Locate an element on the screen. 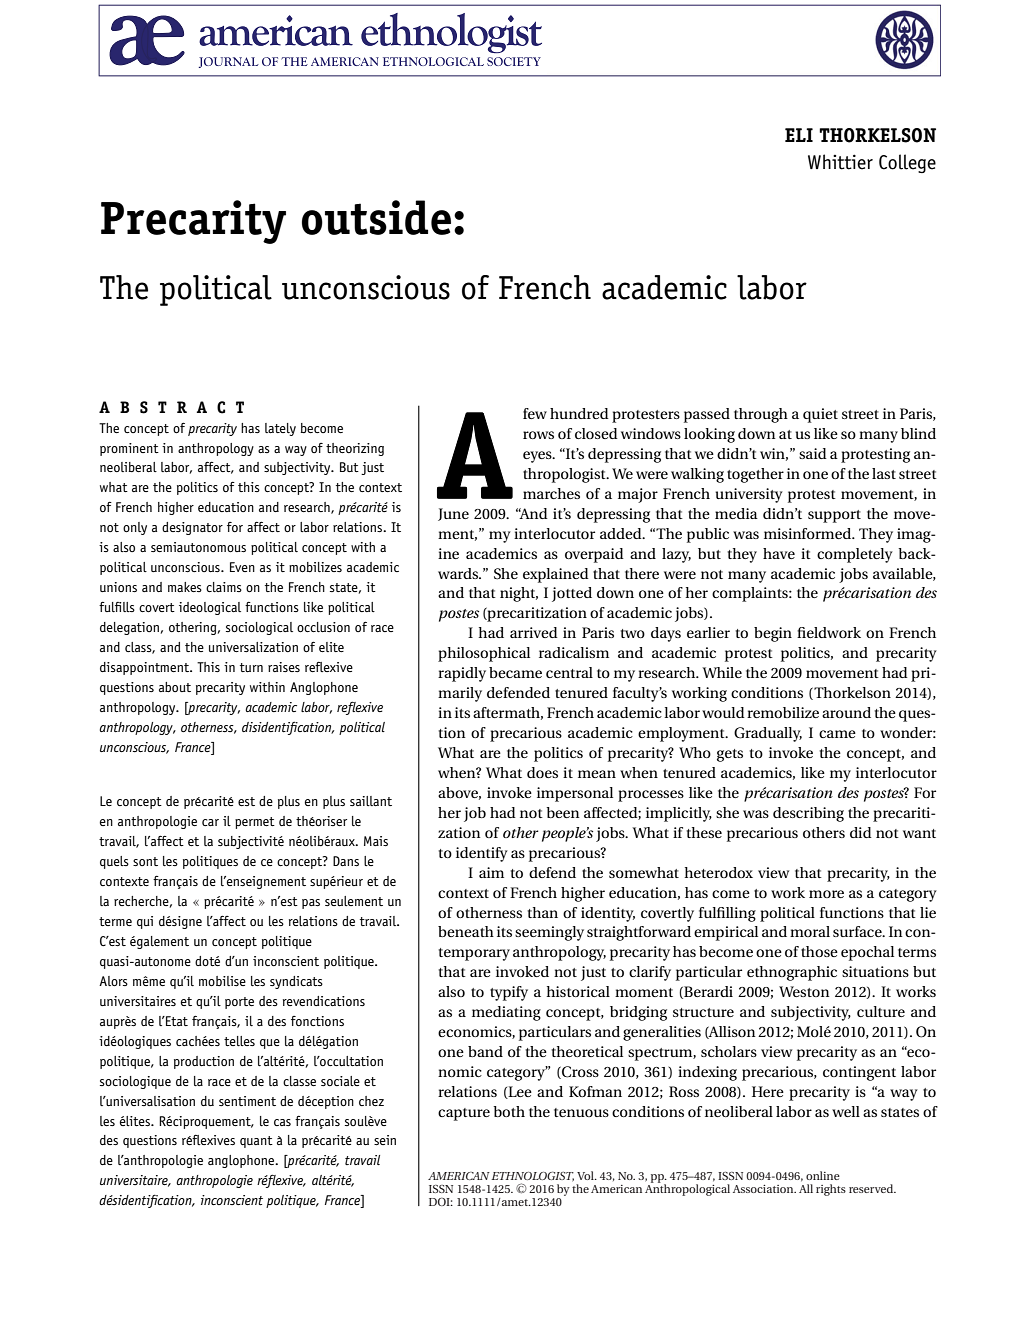 This screenshot has height=1321, width=1020. about is located at coordinates (175, 687).
